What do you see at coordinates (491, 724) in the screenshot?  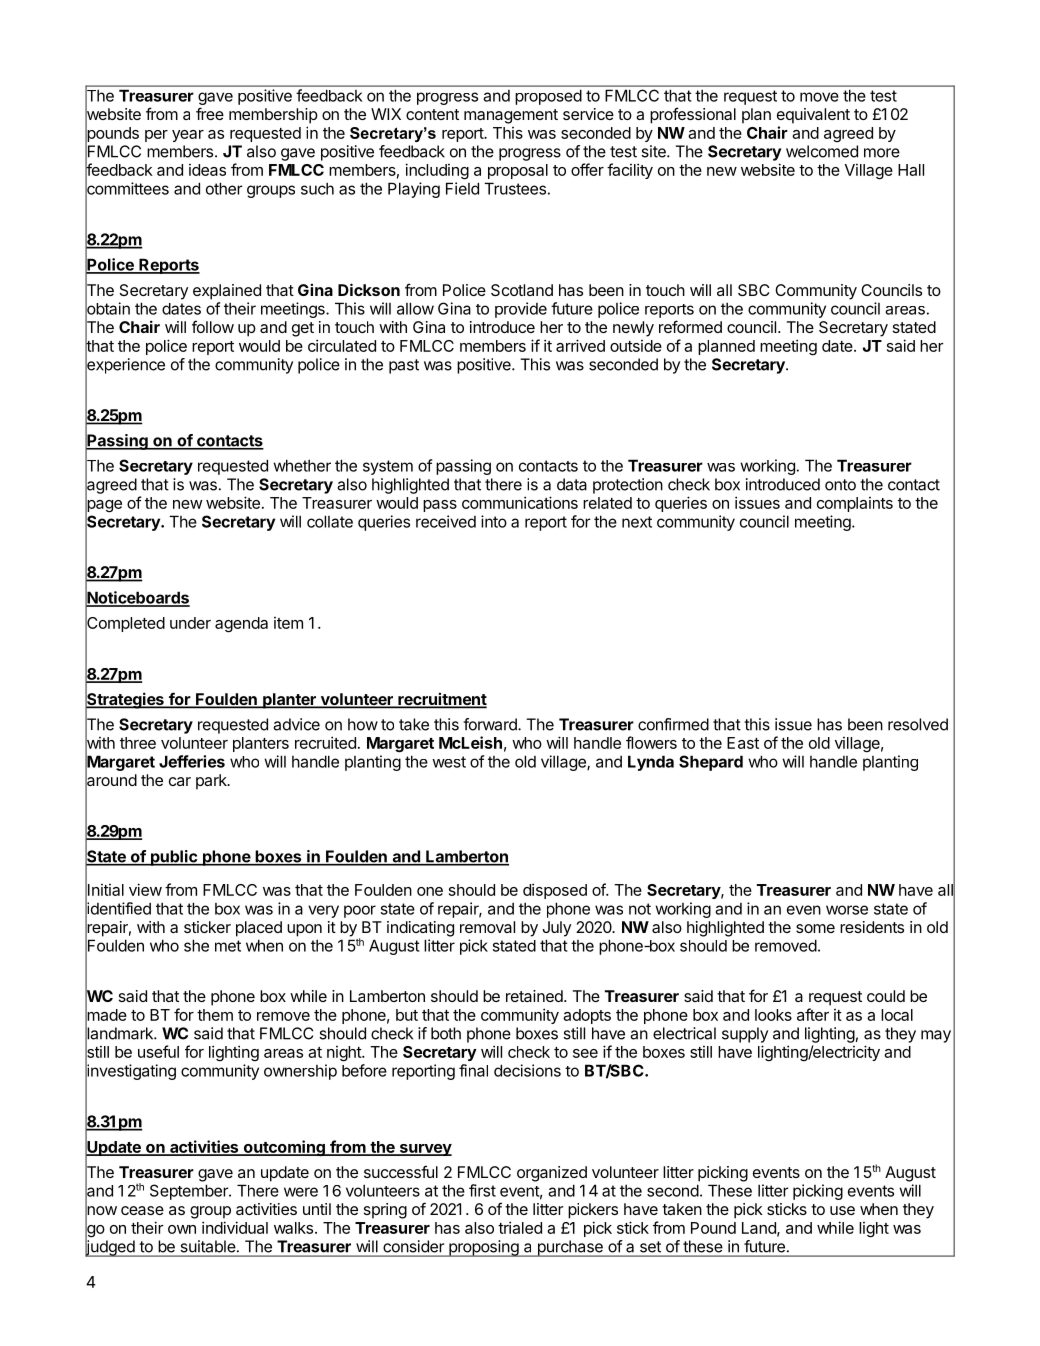 I see `forward` at bounding box center [491, 724].
